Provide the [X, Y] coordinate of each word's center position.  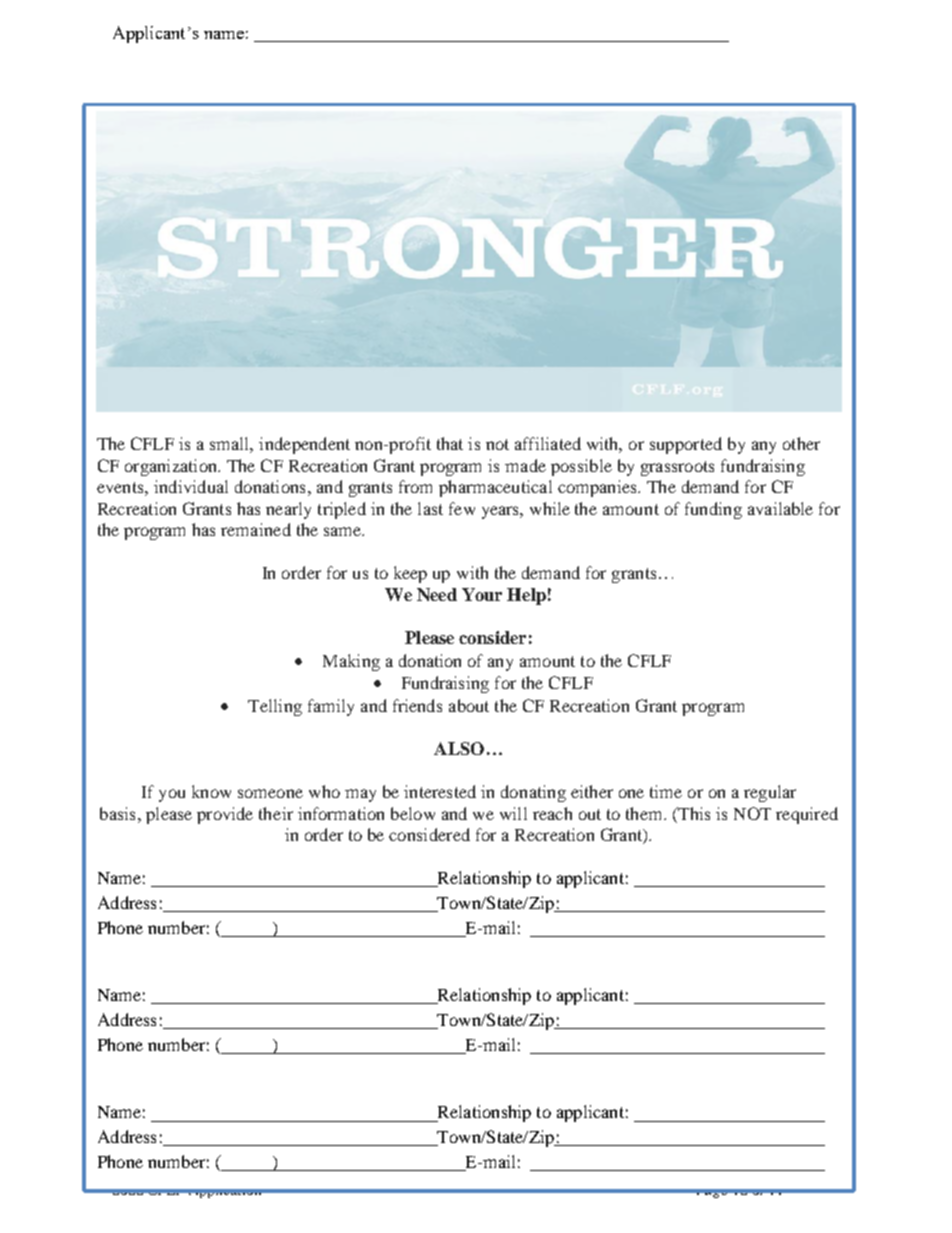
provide [225, 815]
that [450, 443]
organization [172, 467]
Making [351, 662]
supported [686, 445]
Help [526, 596]
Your [482, 594]
